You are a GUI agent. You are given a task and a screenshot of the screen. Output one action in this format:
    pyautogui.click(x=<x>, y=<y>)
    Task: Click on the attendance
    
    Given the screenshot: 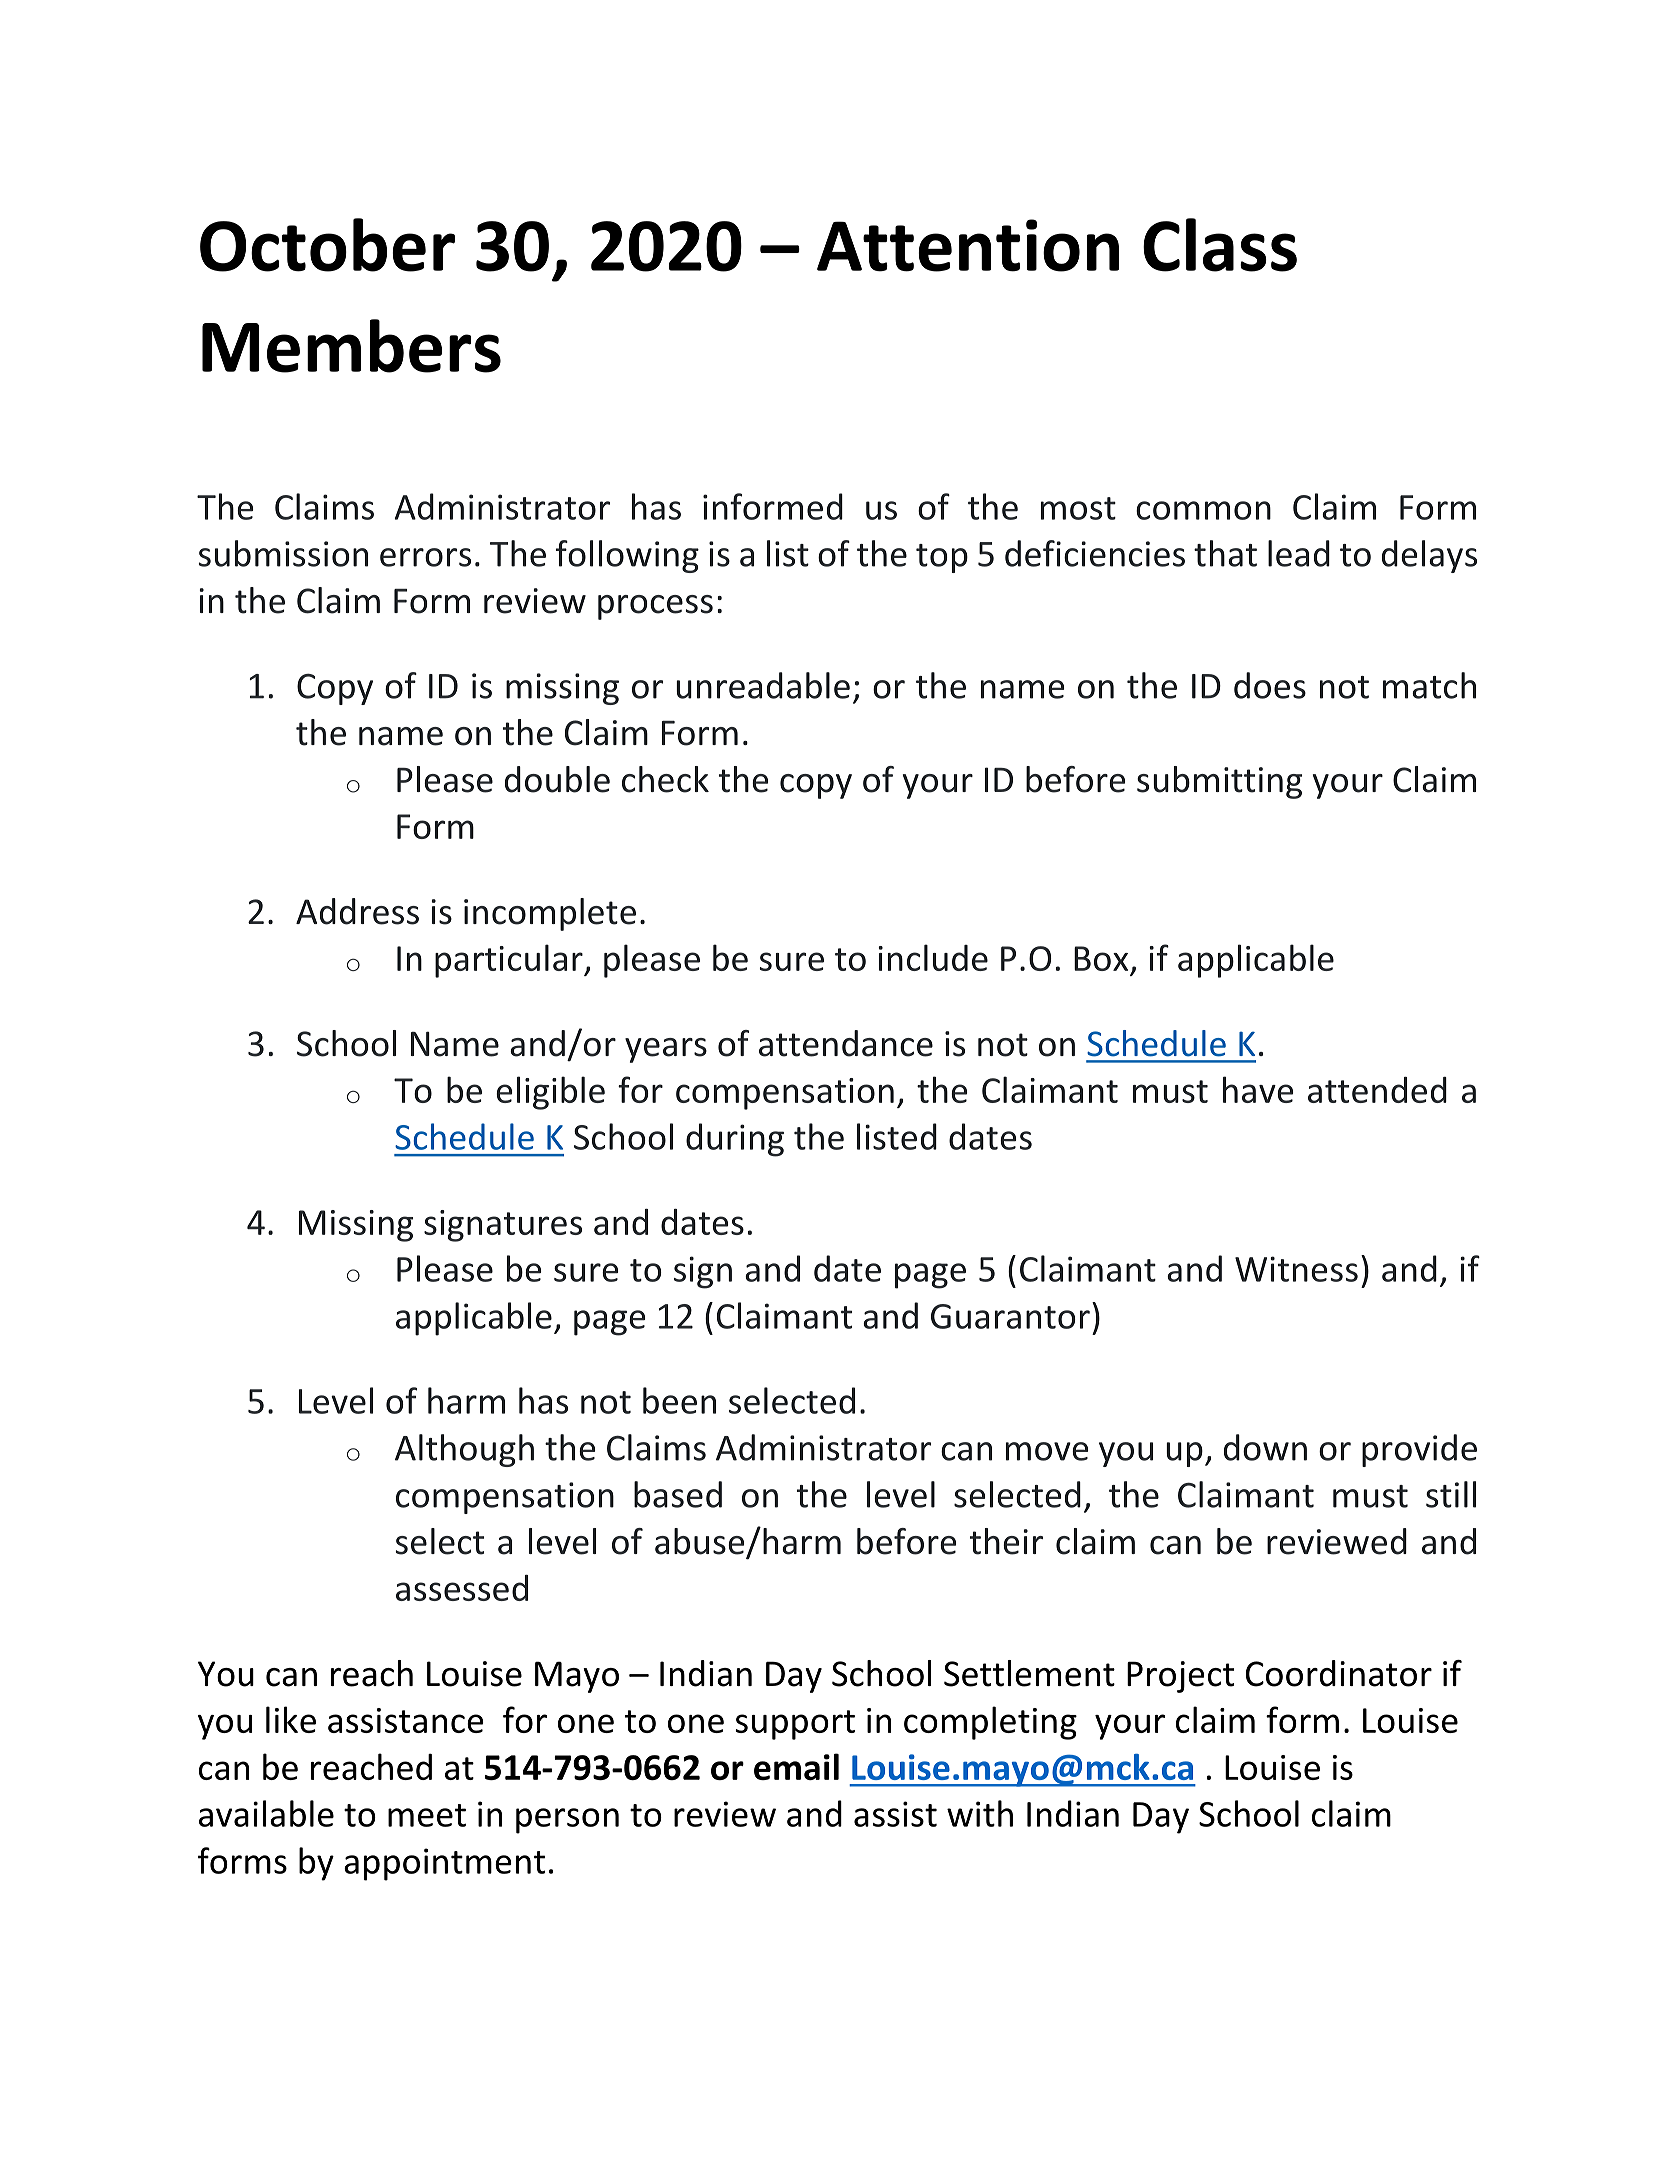 What is the action you would take?
    pyautogui.click(x=846, y=1043)
